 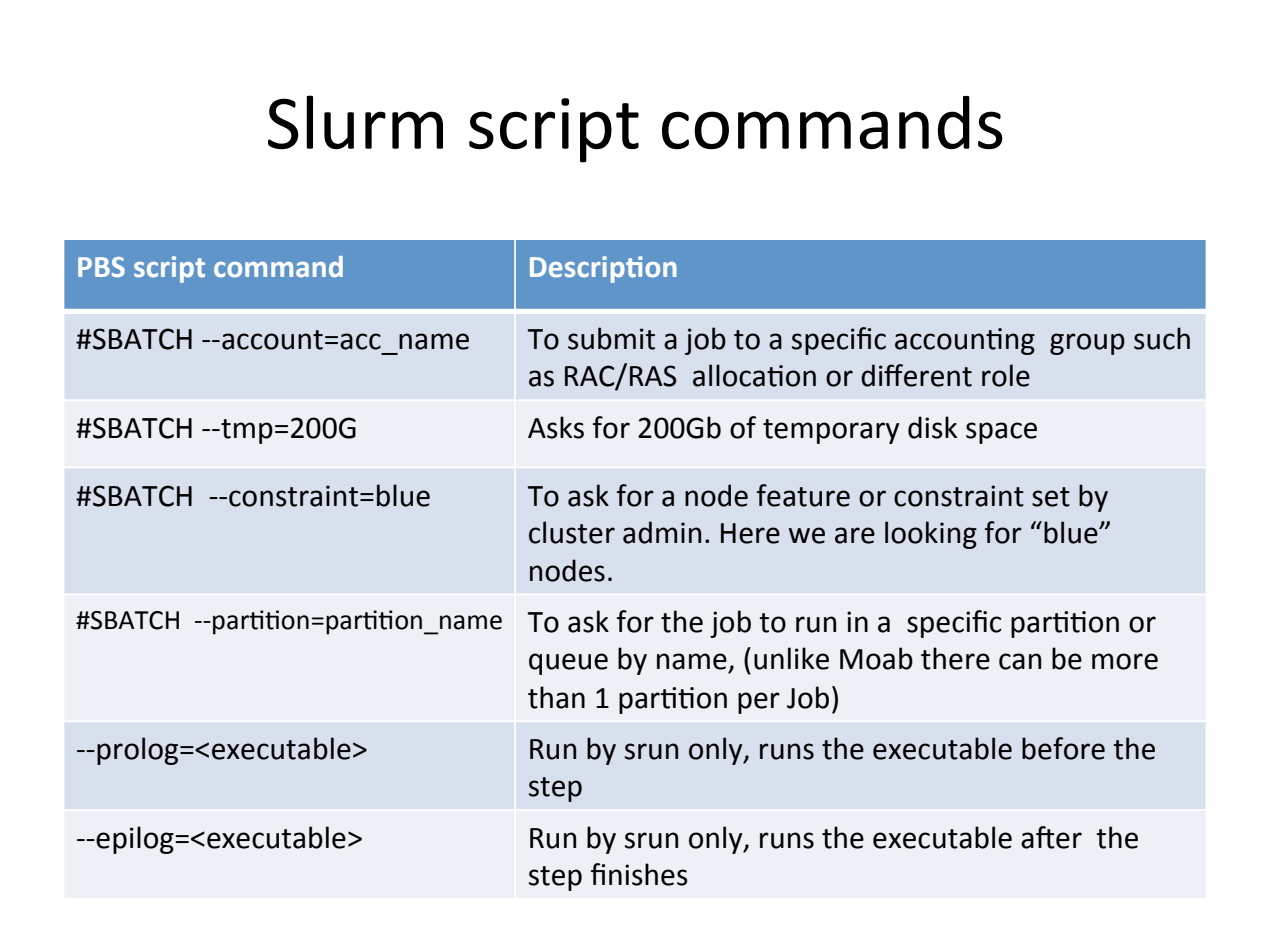 What do you see at coordinates (355, 122) in the image?
I see `Slurm` at bounding box center [355, 122].
